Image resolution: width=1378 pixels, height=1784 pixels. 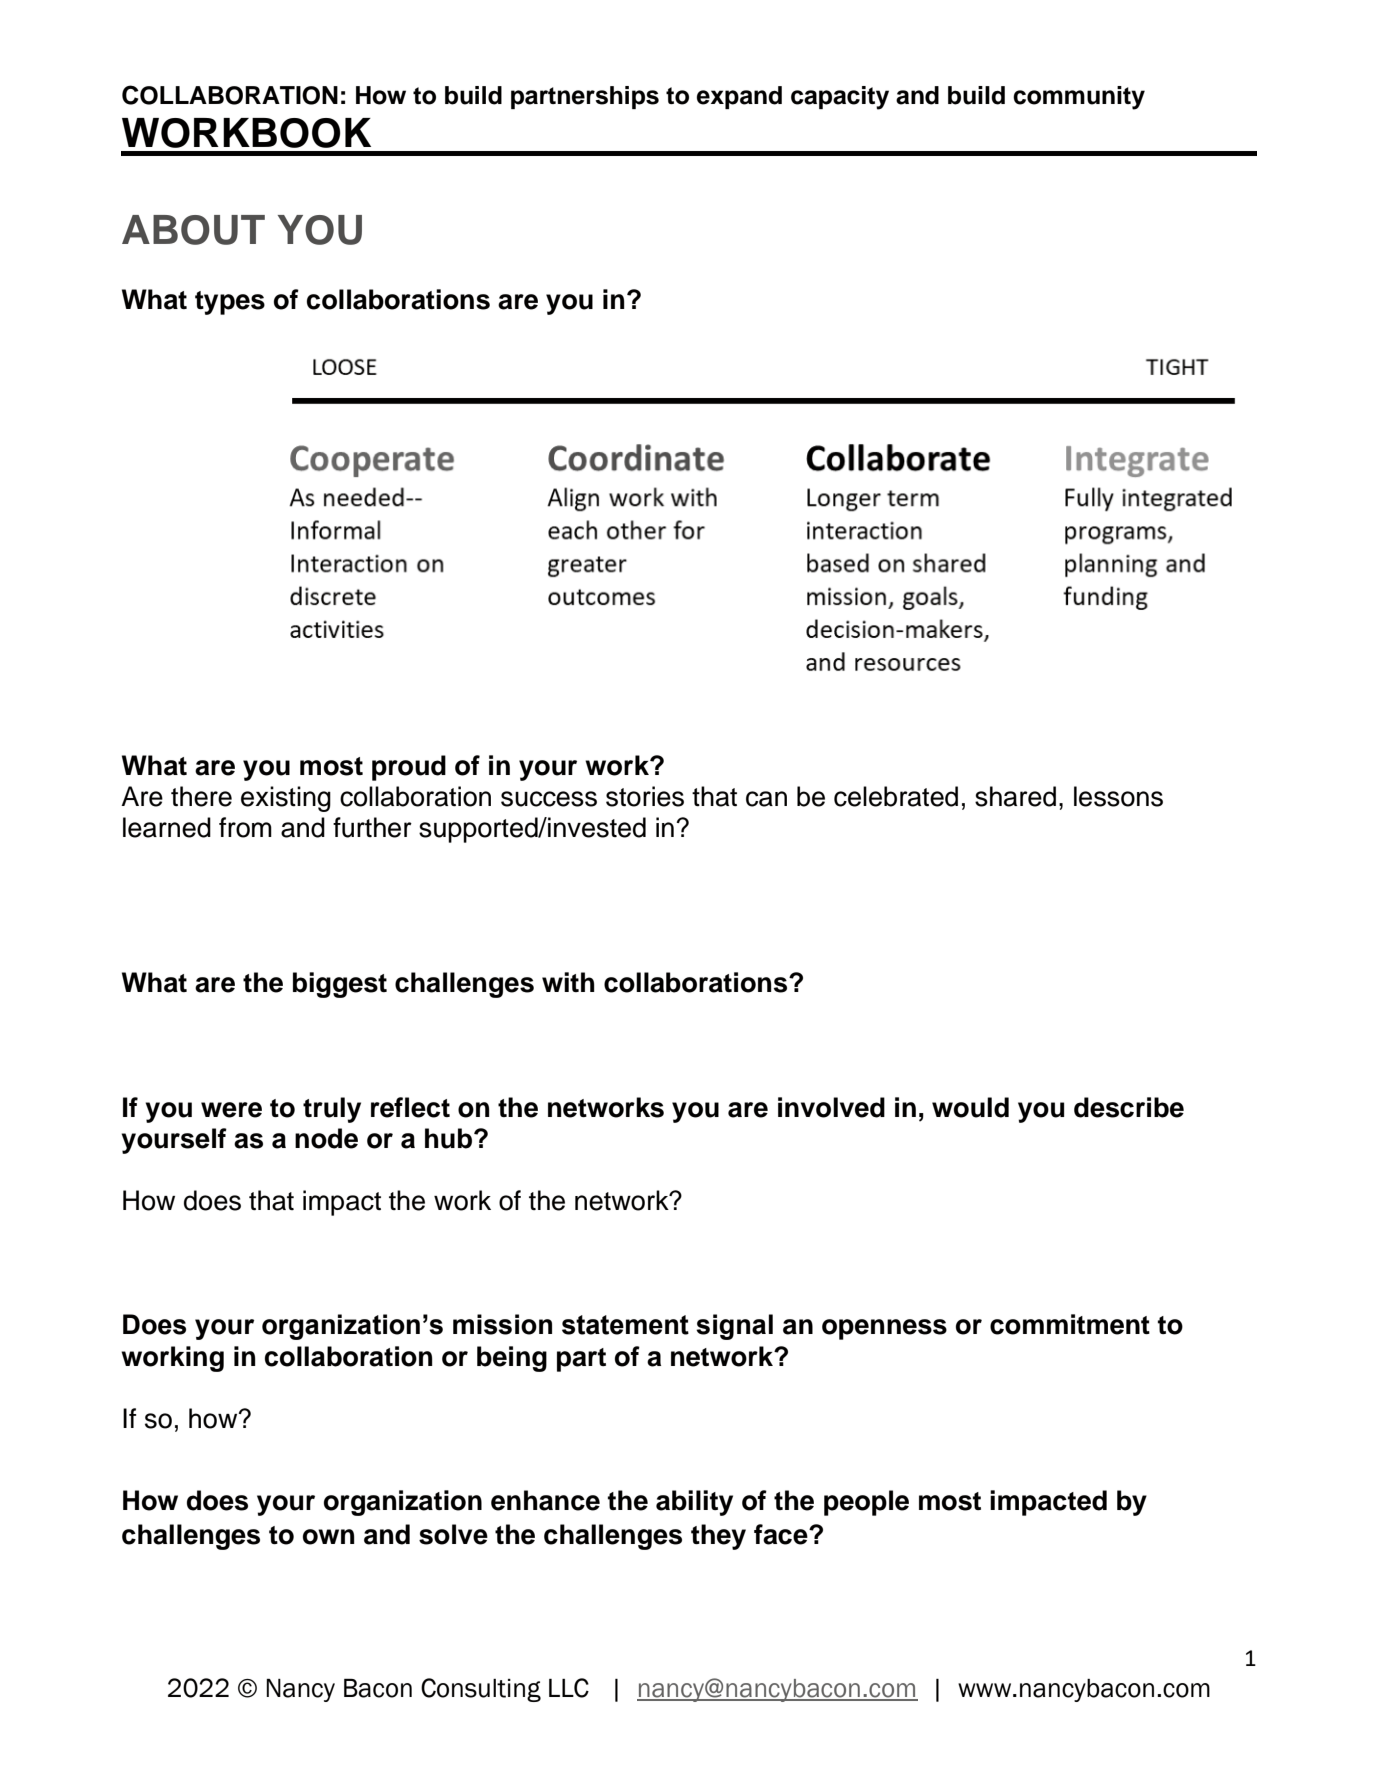 I want to click on ABOUT, so click(x=193, y=230).
